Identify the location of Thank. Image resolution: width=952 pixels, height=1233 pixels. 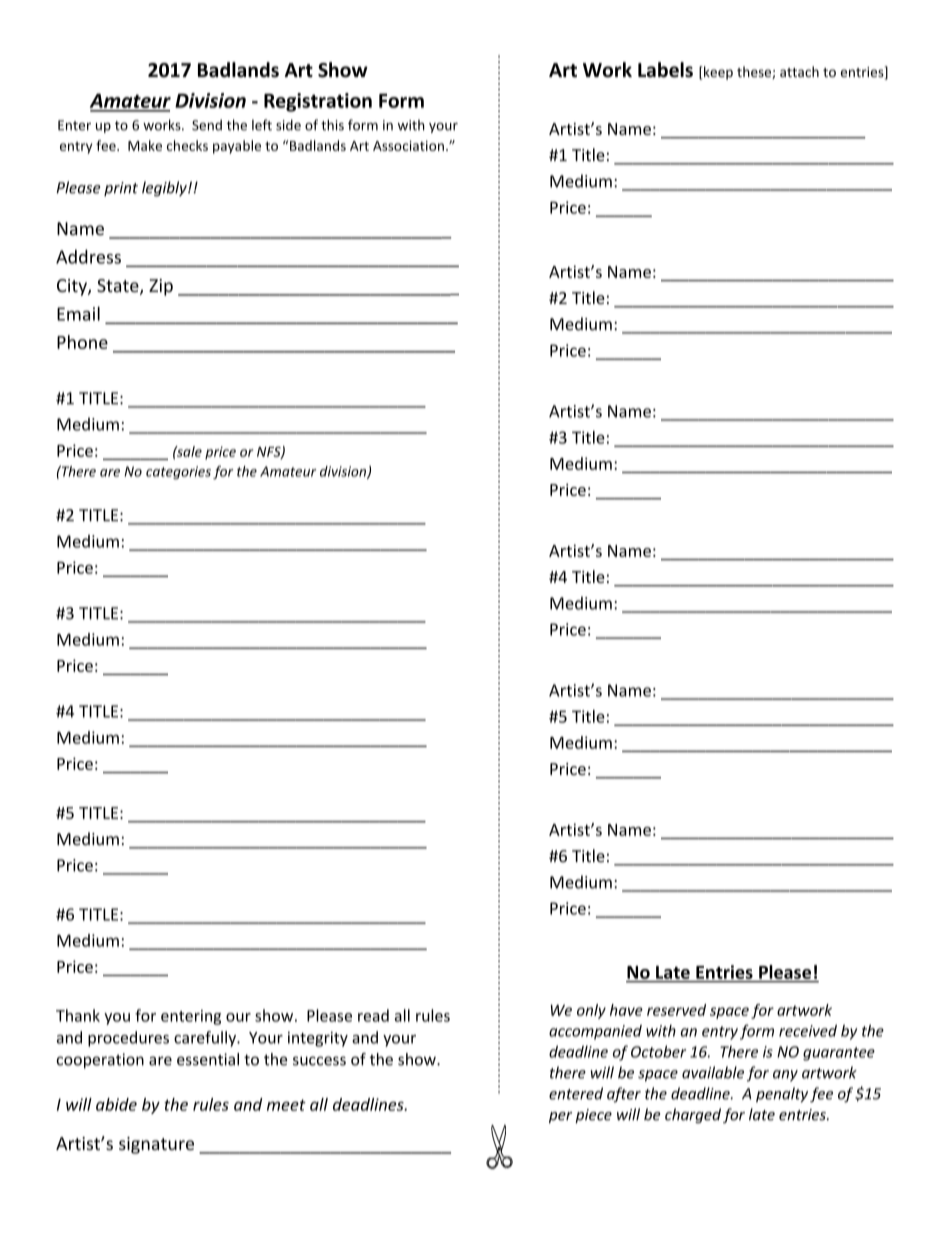
(78, 1015).
